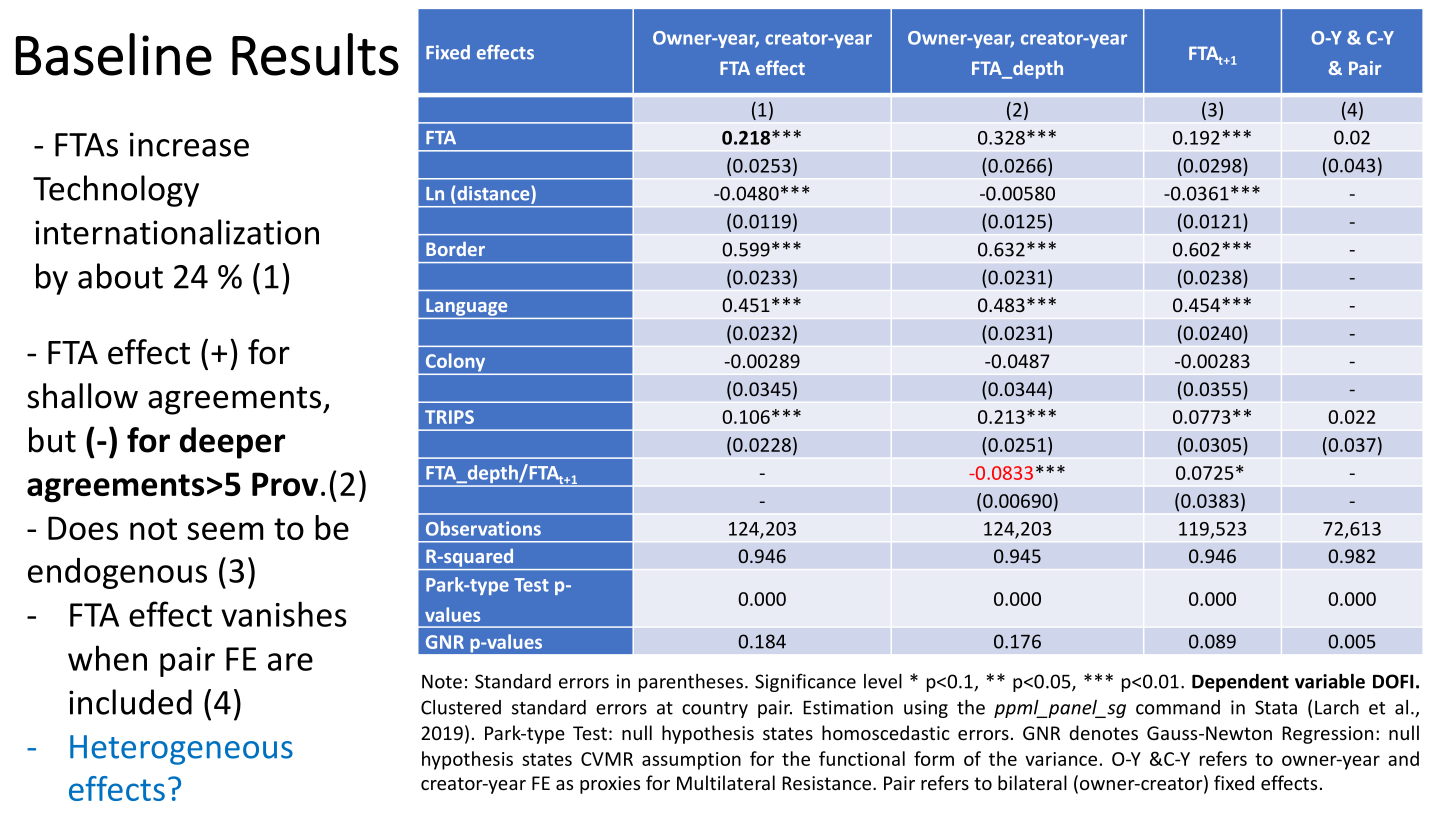 The height and width of the document is (819, 1456). What do you see at coordinates (455, 248) in the document?
I see `Border` at bounding box center [455, 248].
